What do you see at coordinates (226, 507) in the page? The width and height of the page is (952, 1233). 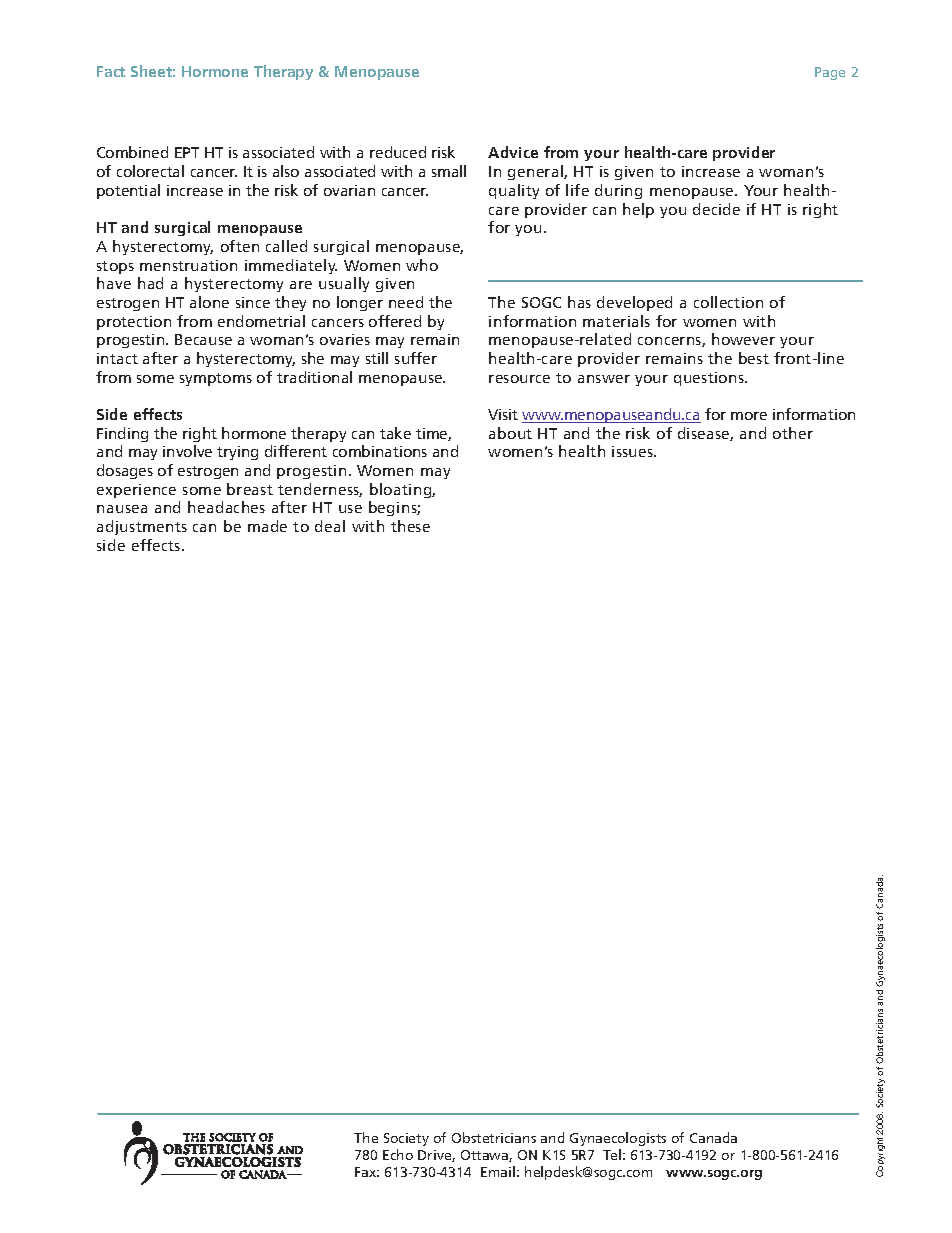 I see `headaches` at bounding box center [226, 507].
